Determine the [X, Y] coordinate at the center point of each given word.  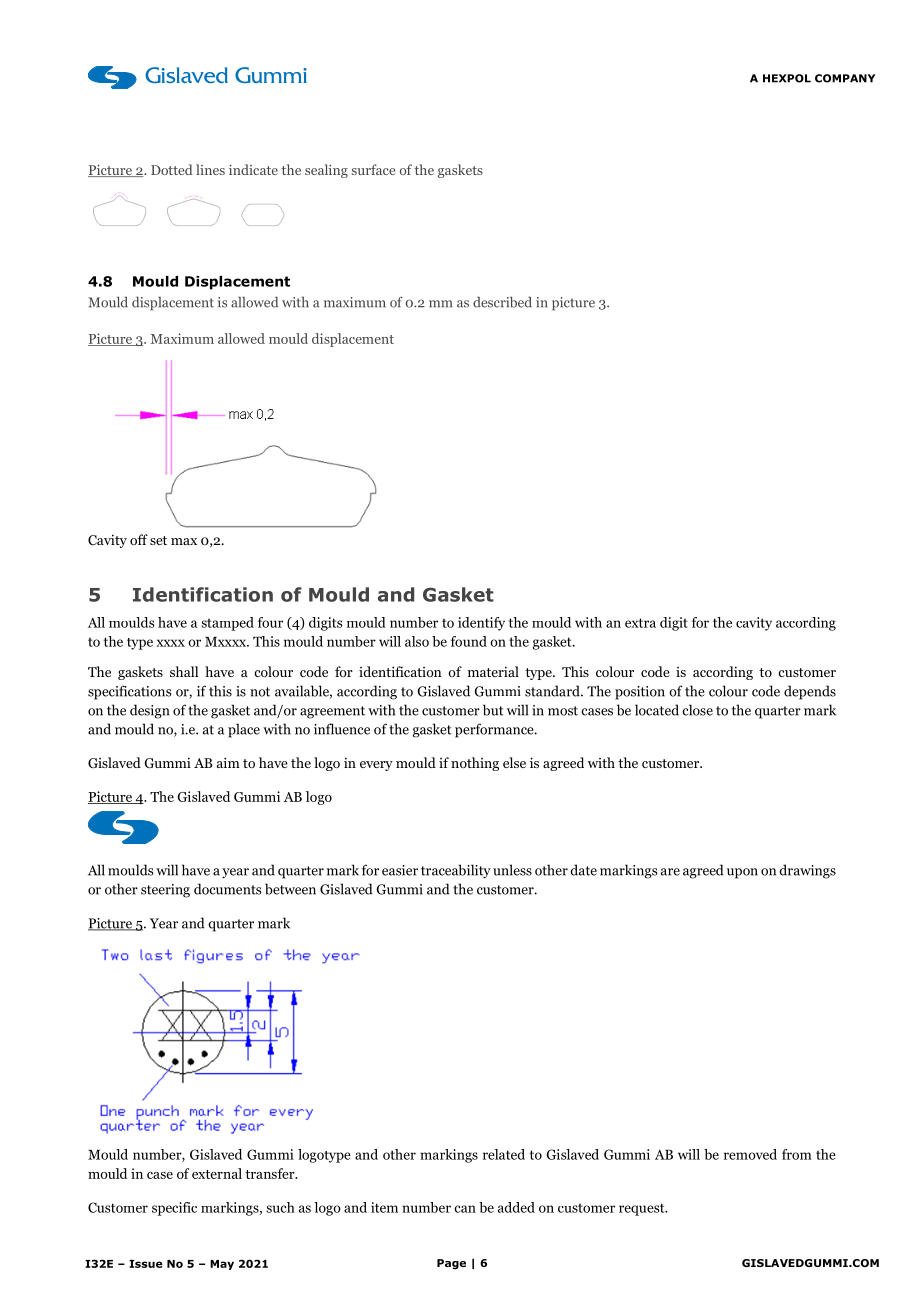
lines [210, 169]
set [158, 540]
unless [512, 870]
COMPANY [845, 78]
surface [373, 169]
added [516, 1207]
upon [742, 873]
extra [640, 623]
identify [481, 624]
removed [750, 1154]
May [222, 1265]
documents [228, 889]
